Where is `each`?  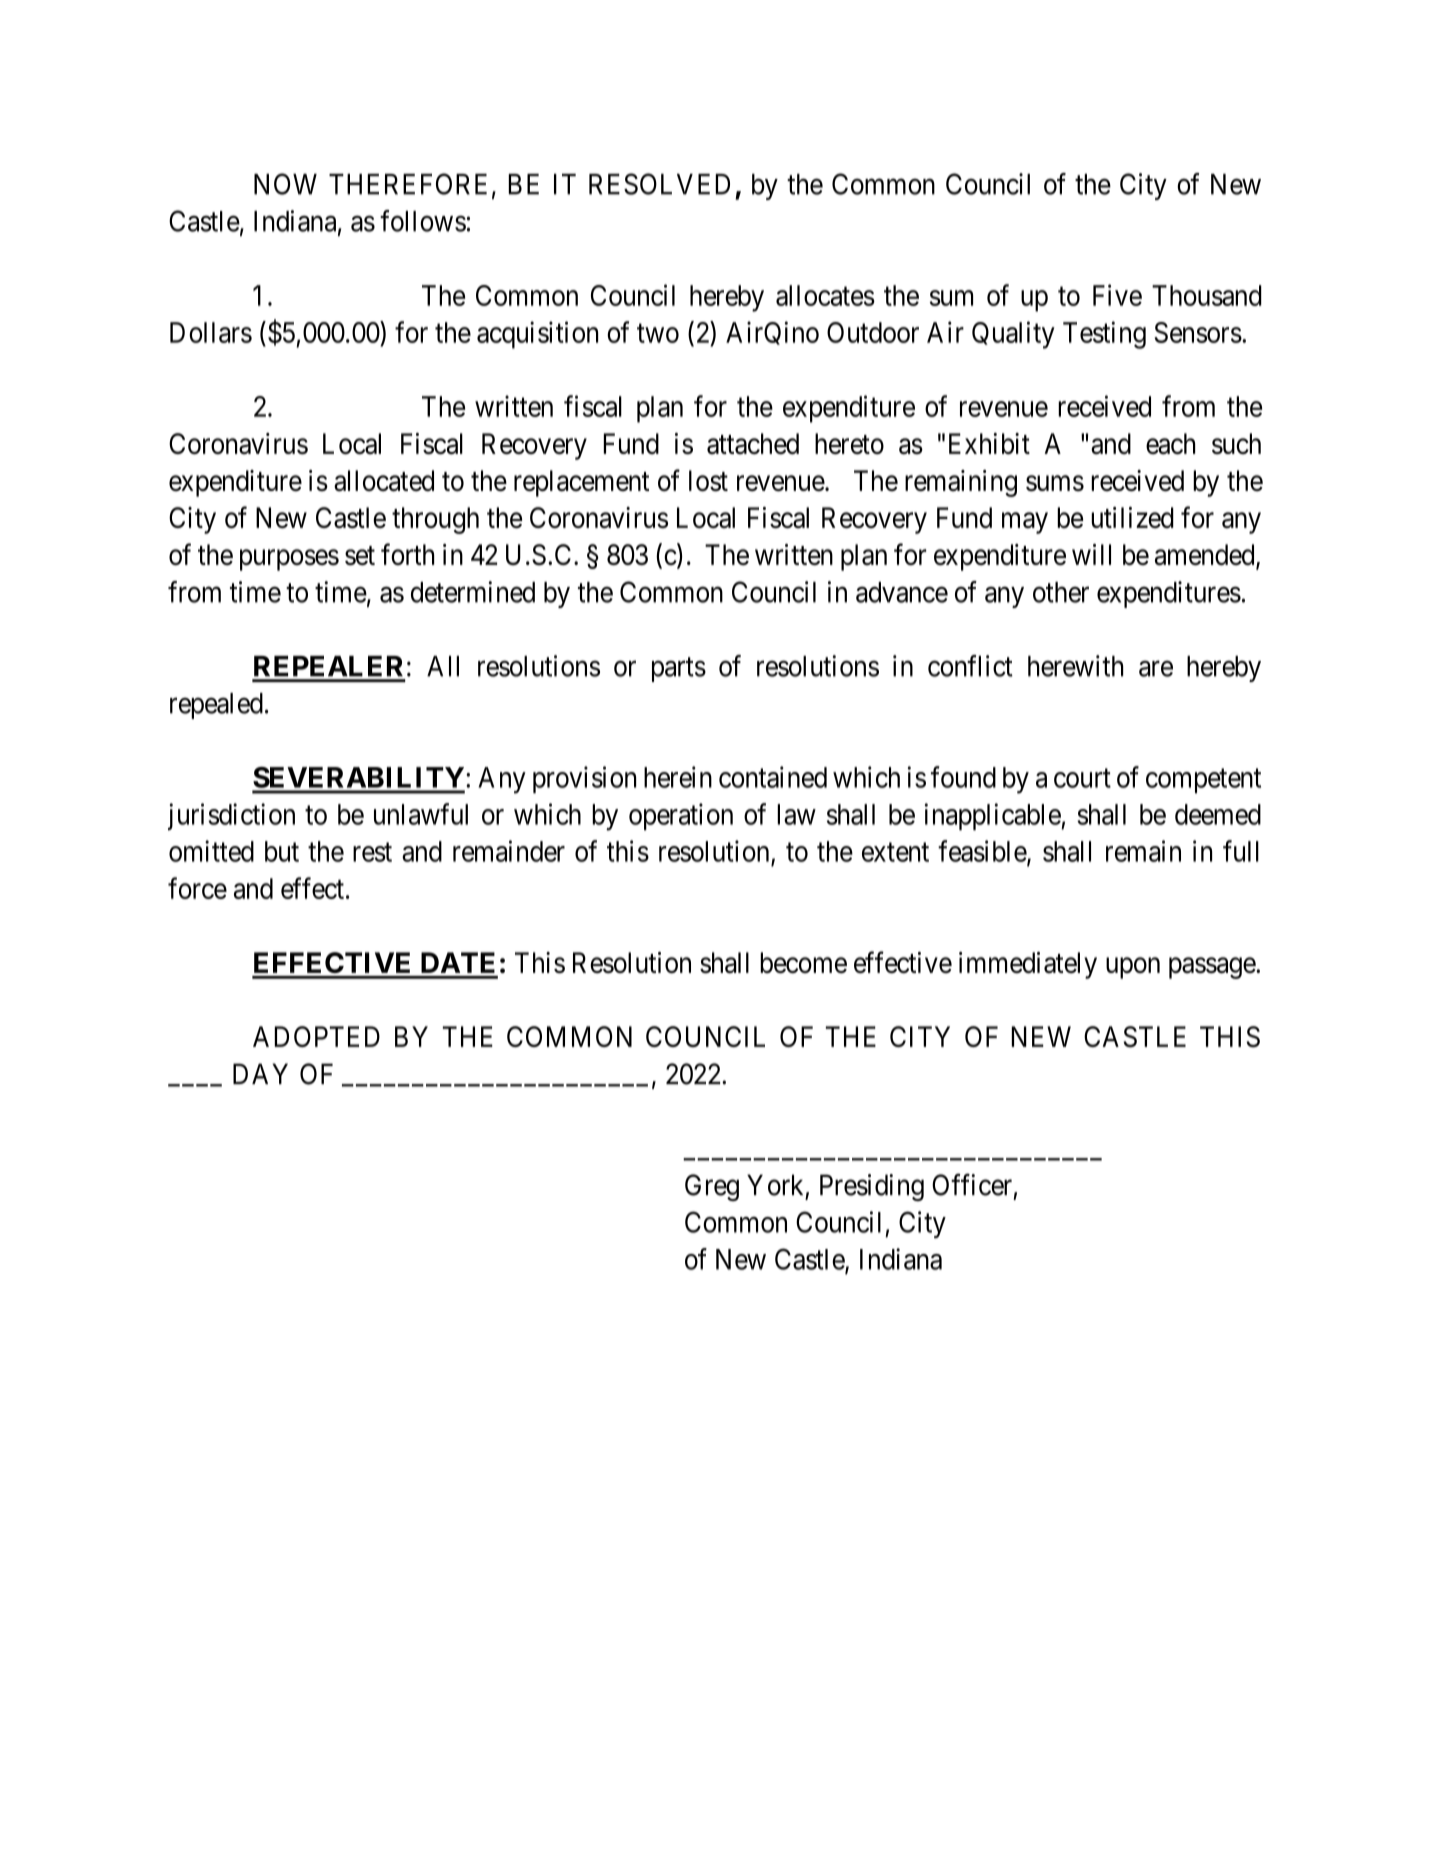
each is located at coordinates (1170, 444).
